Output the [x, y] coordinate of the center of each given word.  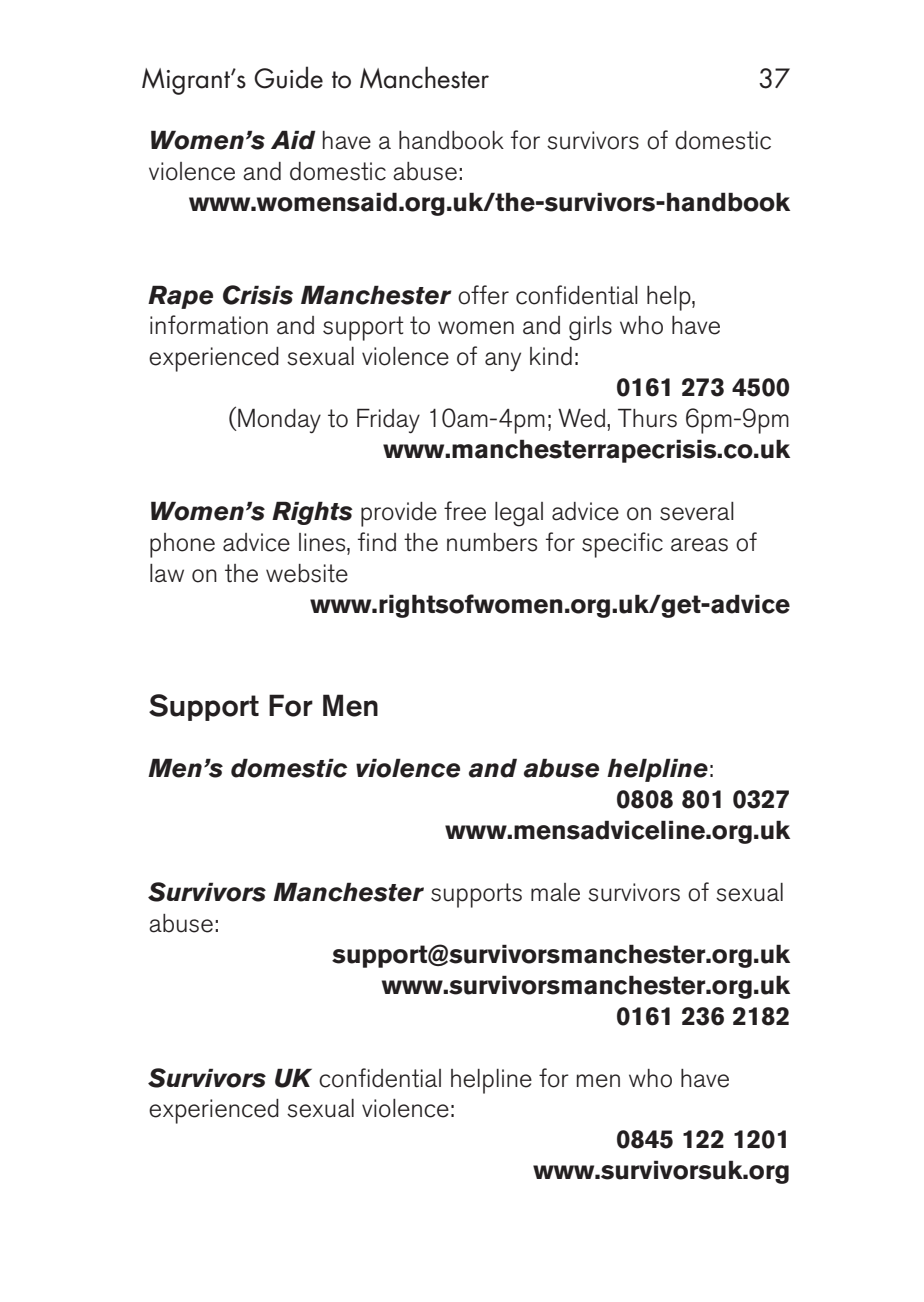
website [307, 573]
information [209, 325]
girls [590, 328]
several [697, 511]
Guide [288, 77]
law [167, 573]
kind [551, 356]
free [465, 511]
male [555, 892]
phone [182, 545]
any [503, 361]
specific [622, 545]
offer [483, 295]
